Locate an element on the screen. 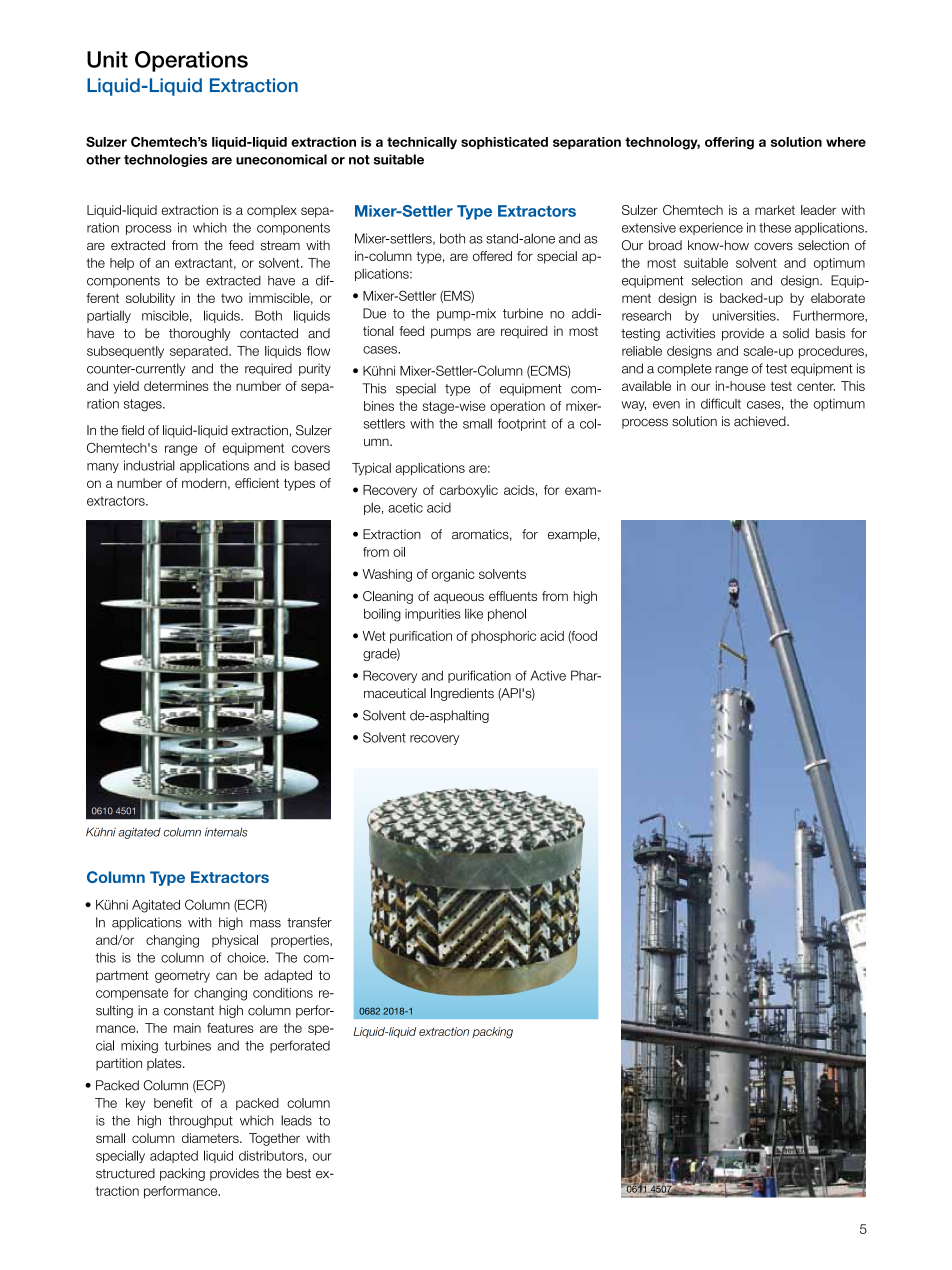 This screenshot has height=1270, width=952. thoroughly is located at coordinates (200, 334).
